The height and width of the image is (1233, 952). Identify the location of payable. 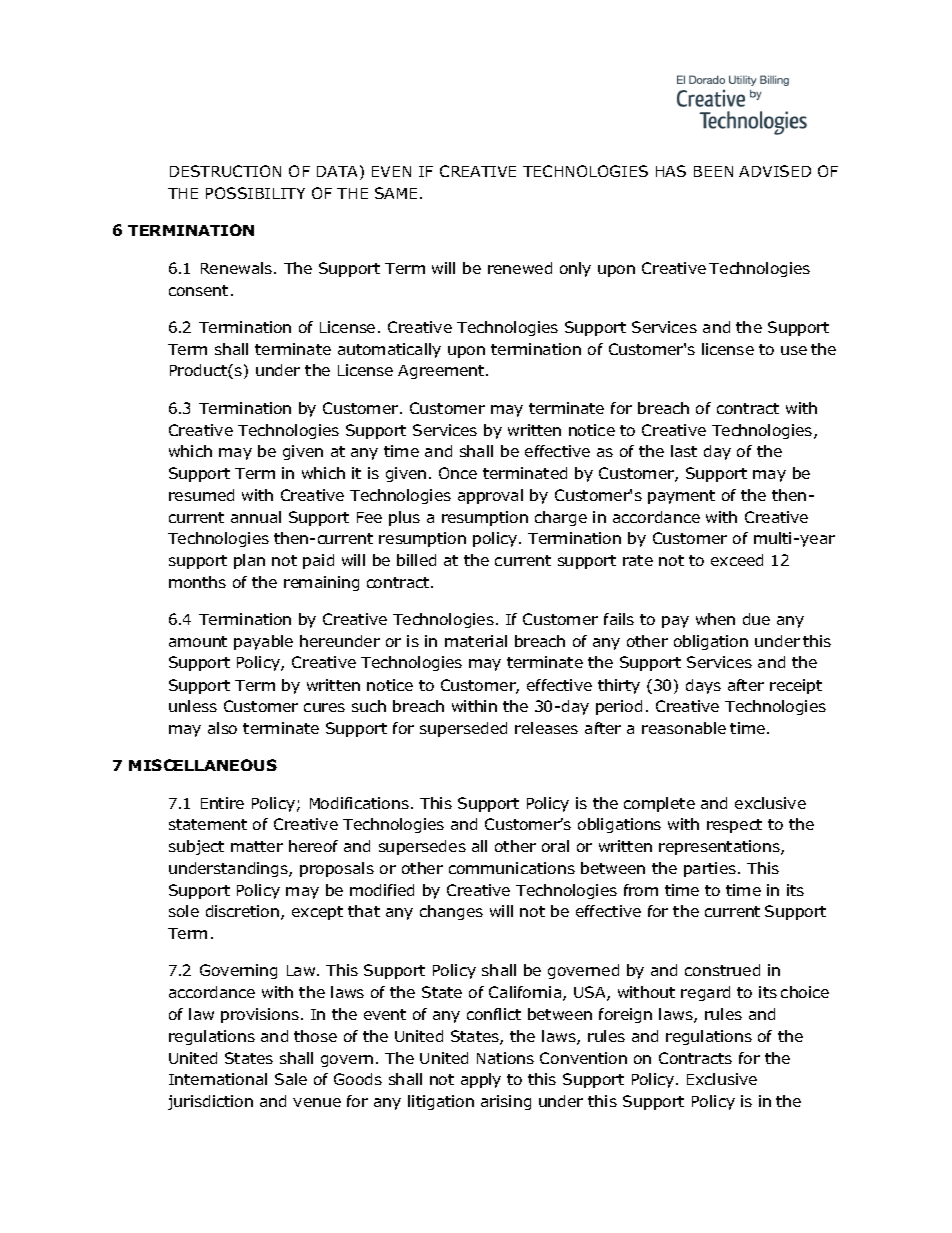
(263, 642).
